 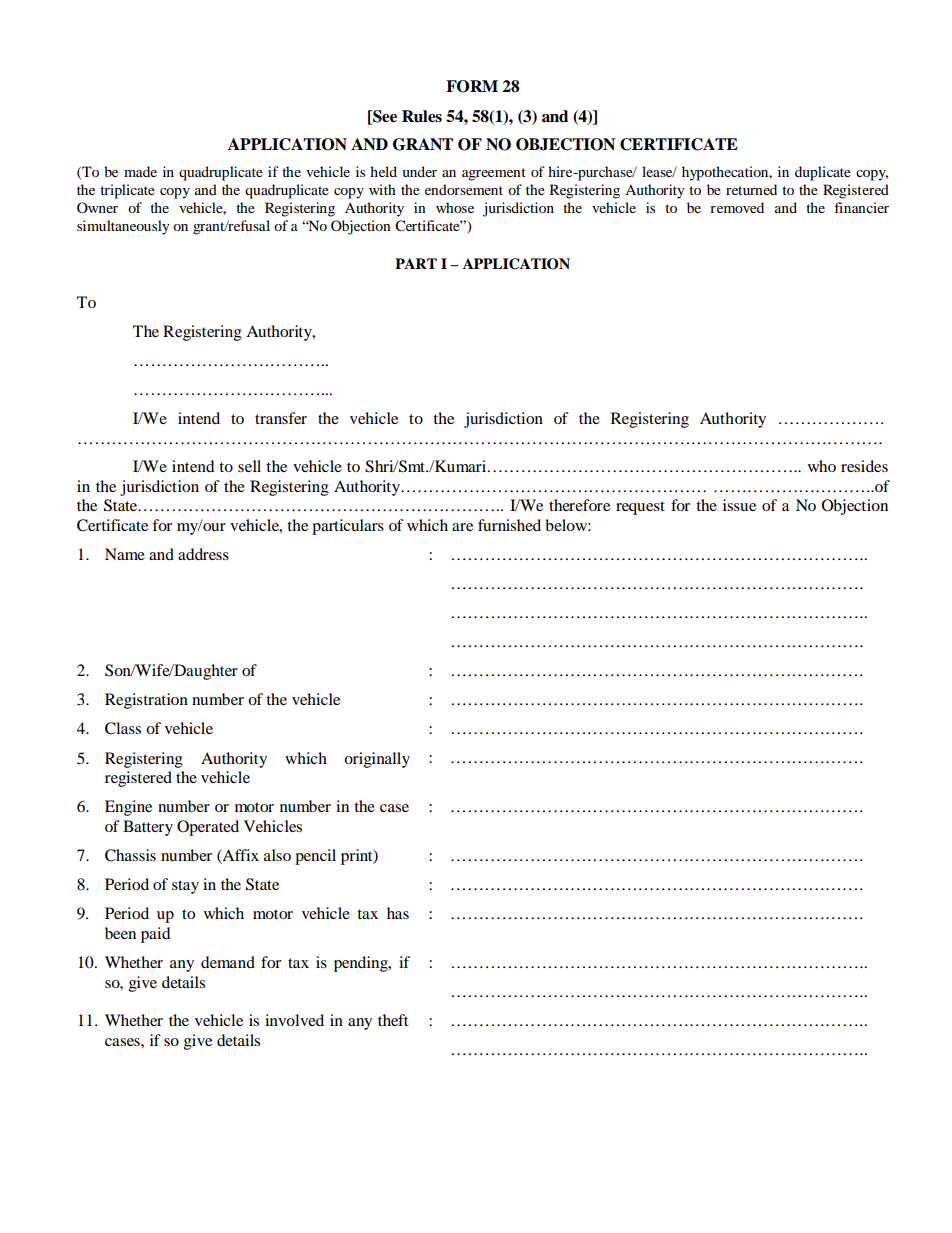 I want to click on theft, so click(x=393, y=1020).
